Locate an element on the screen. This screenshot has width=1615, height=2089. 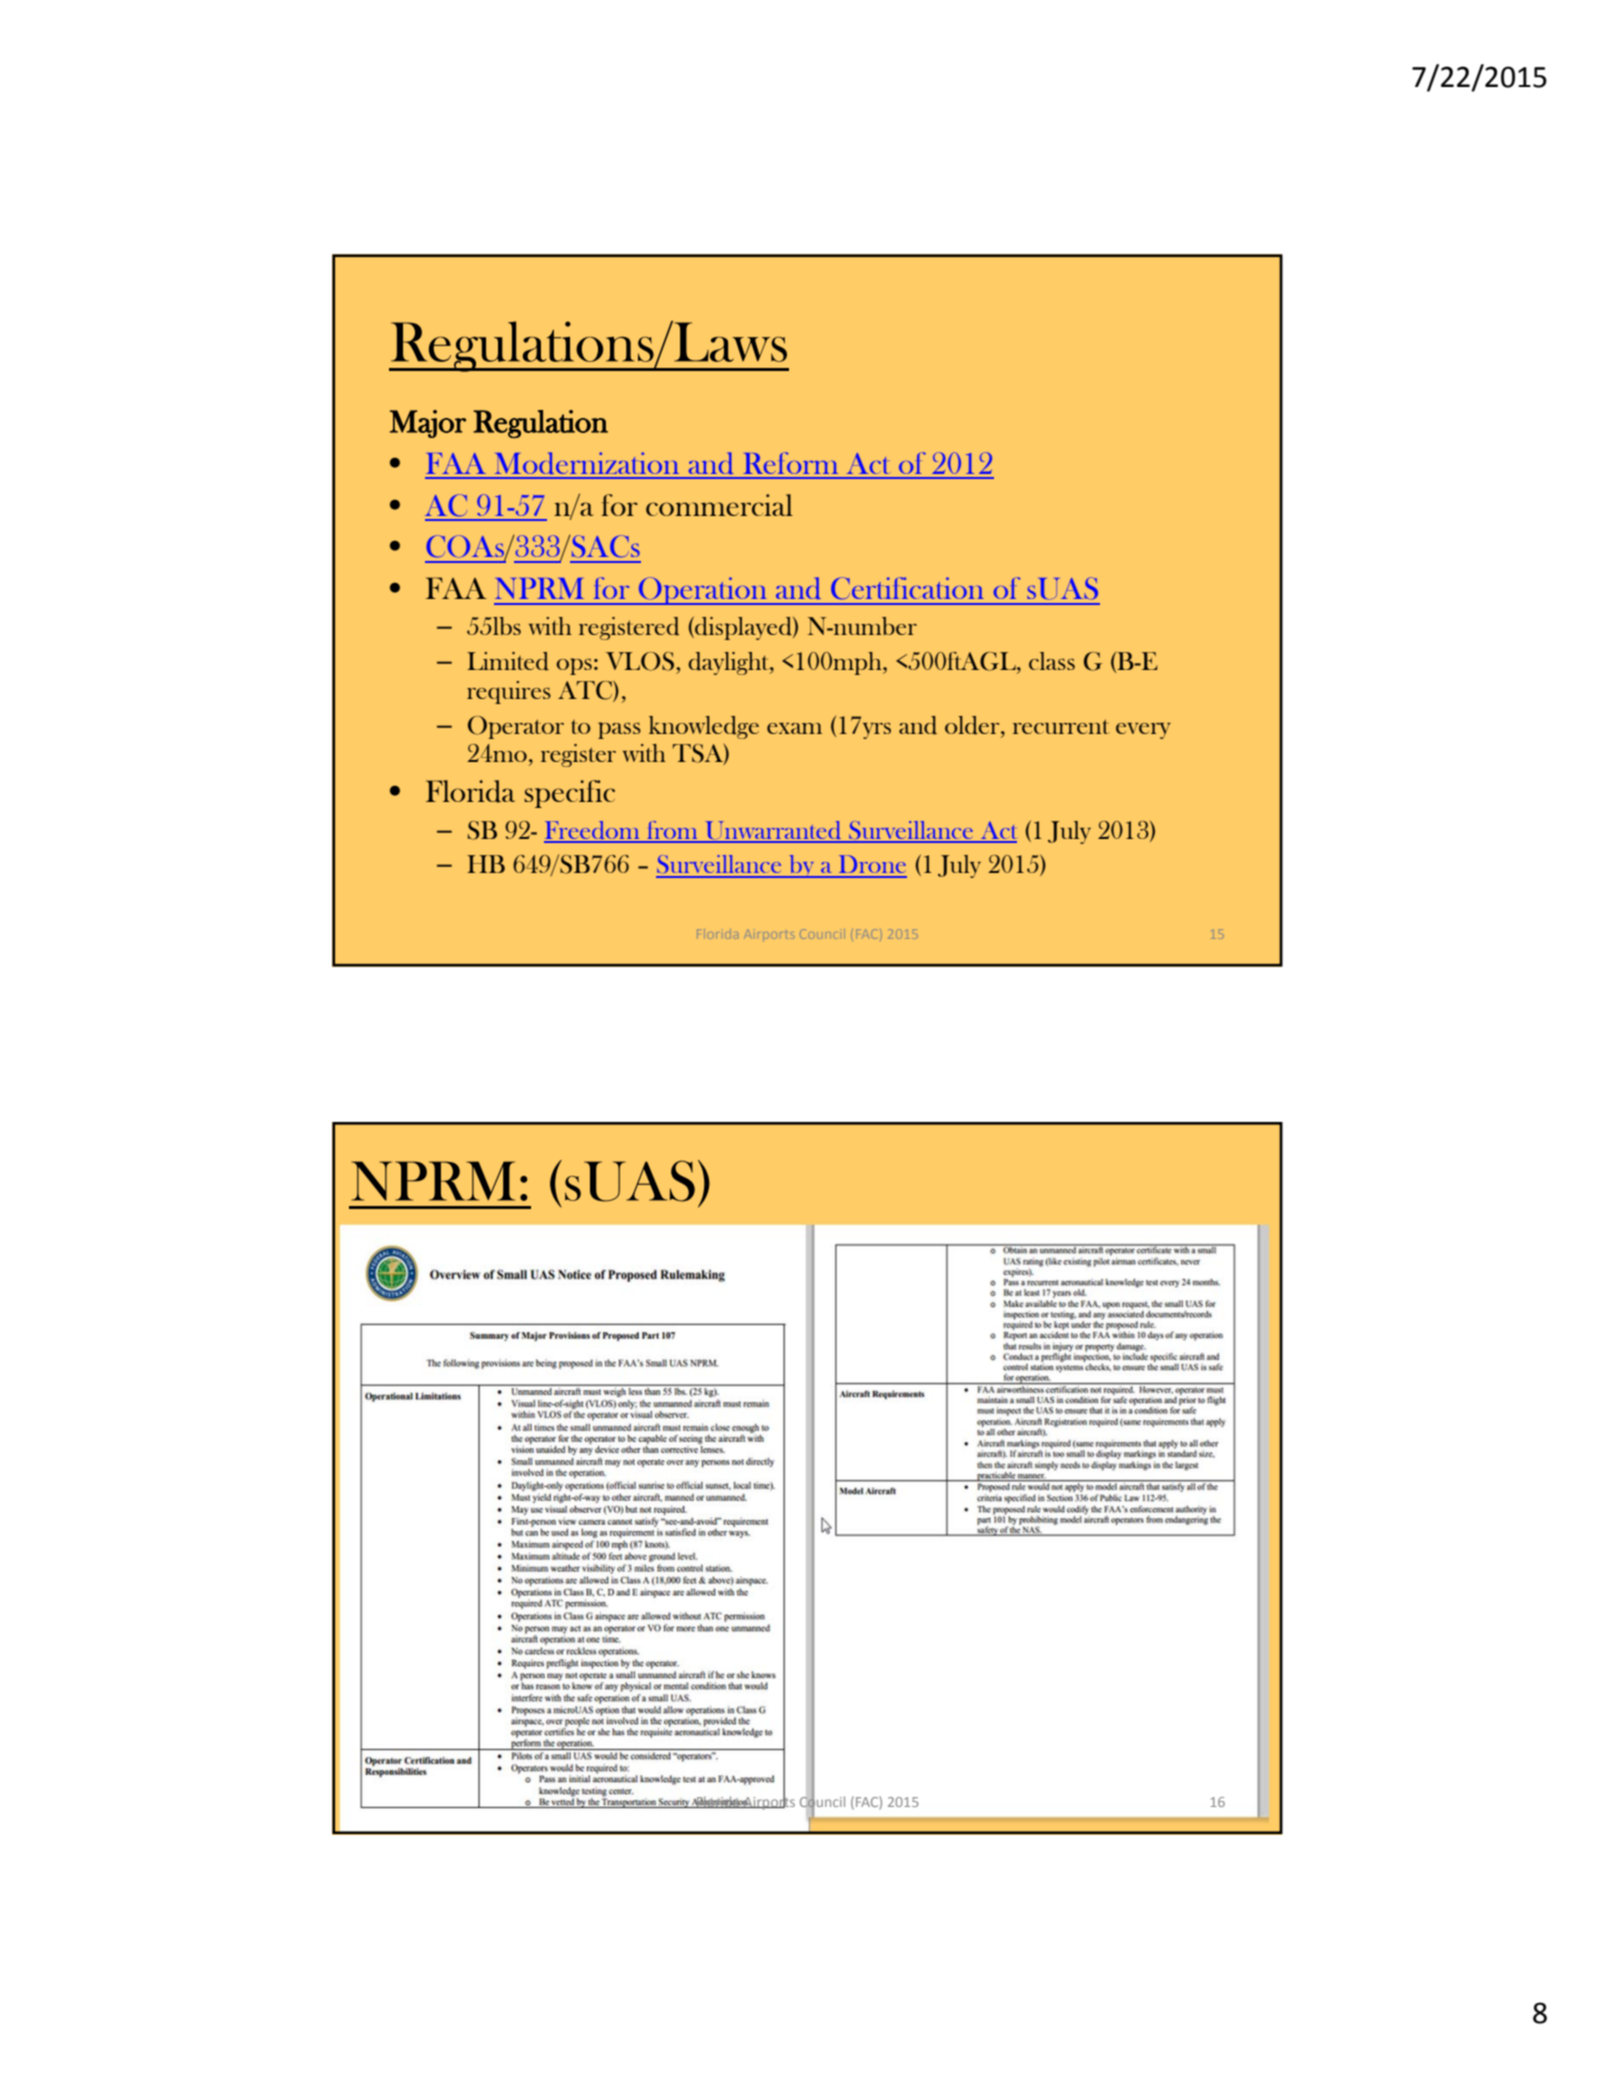
recurrent is located at coordinates (1061, 727).
